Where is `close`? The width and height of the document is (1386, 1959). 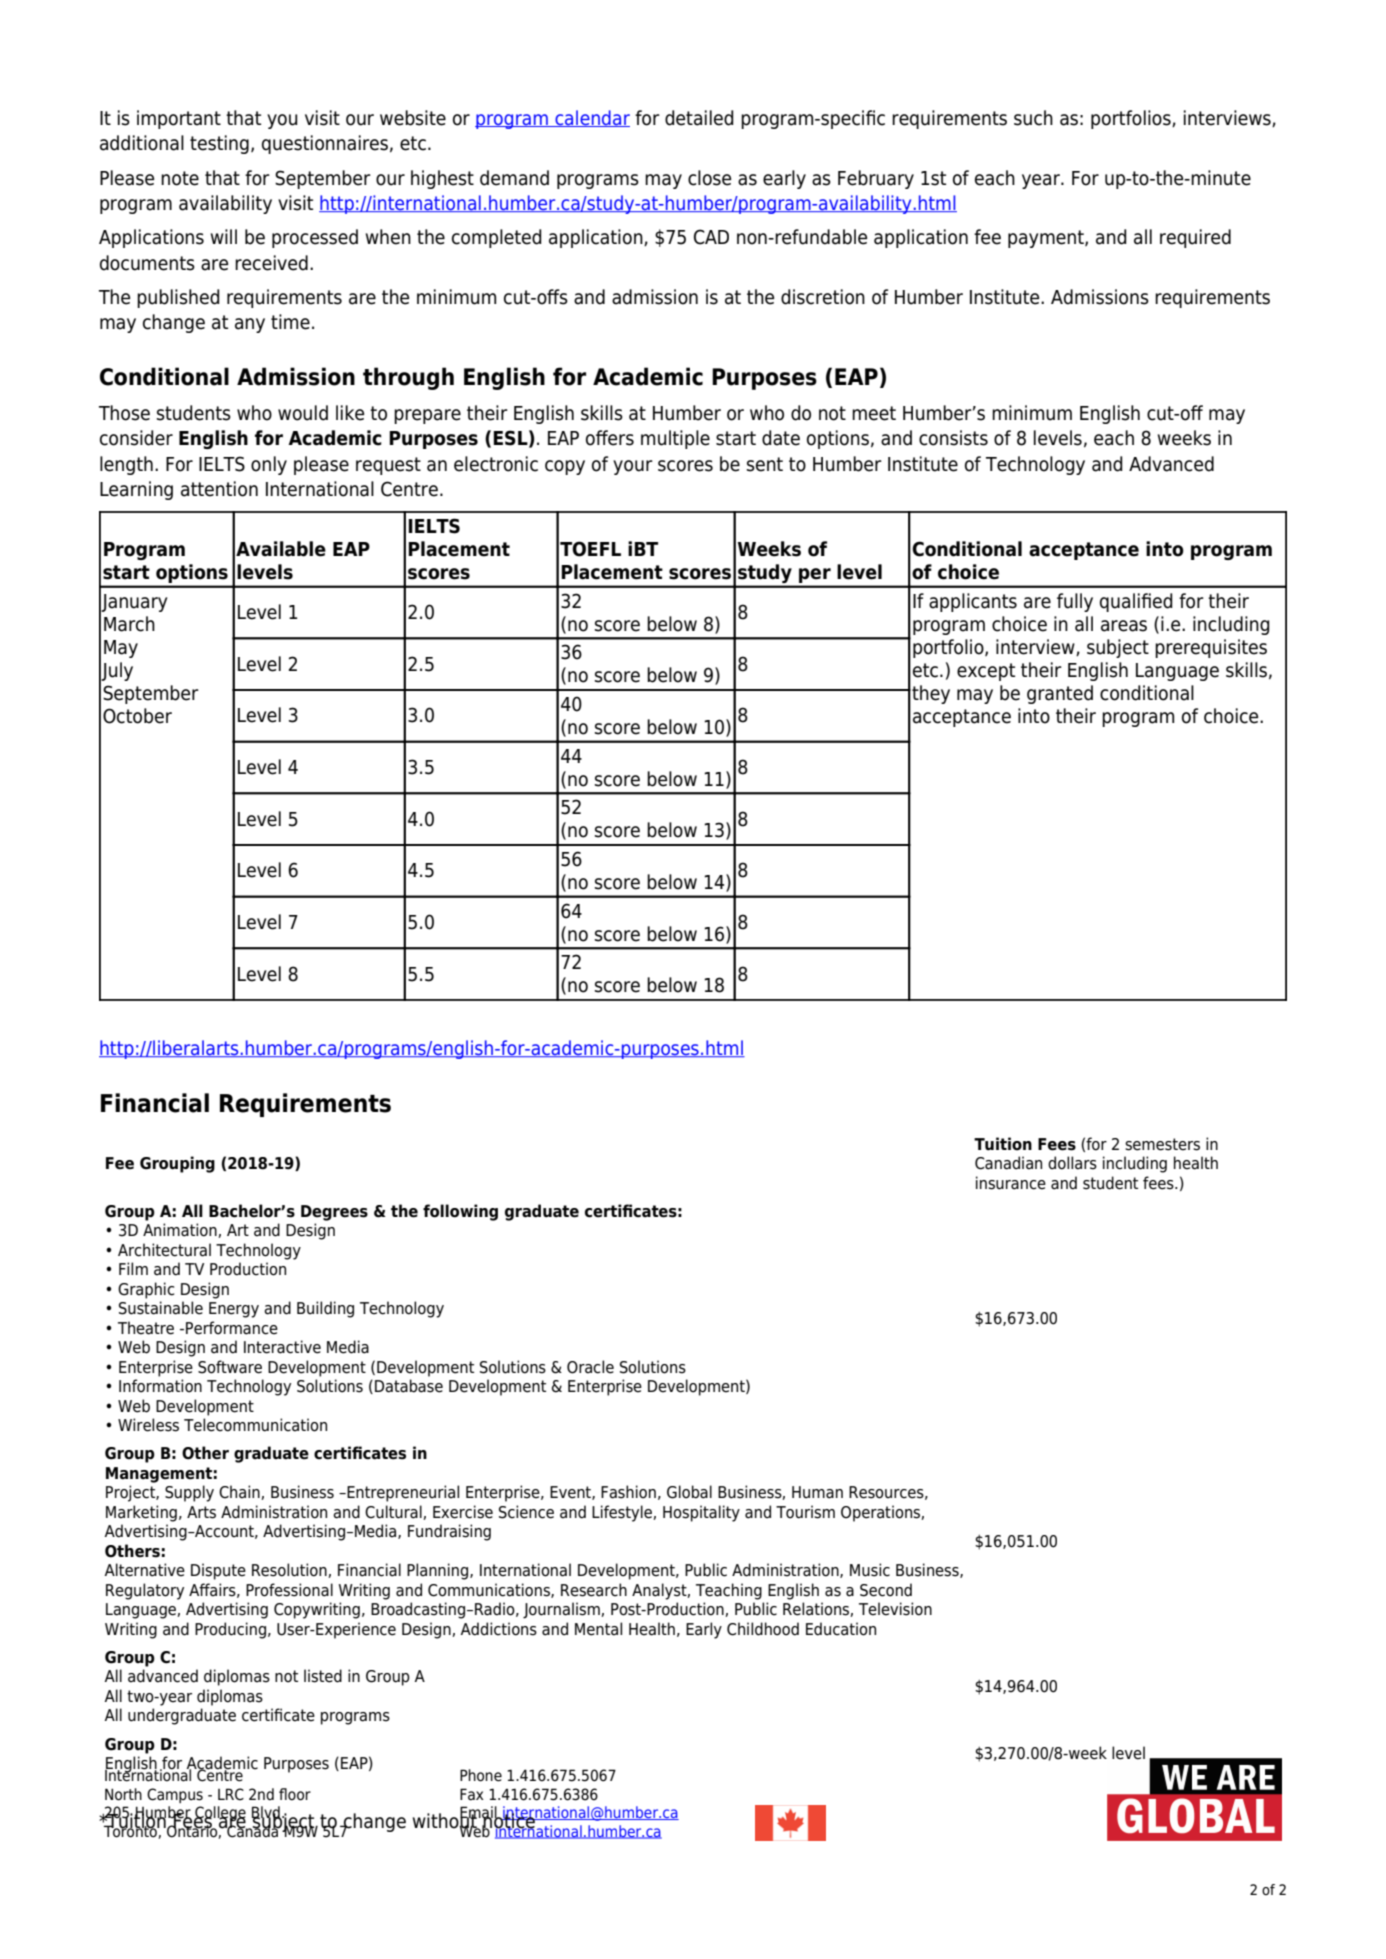 close is located at coordinates (709, 178).
